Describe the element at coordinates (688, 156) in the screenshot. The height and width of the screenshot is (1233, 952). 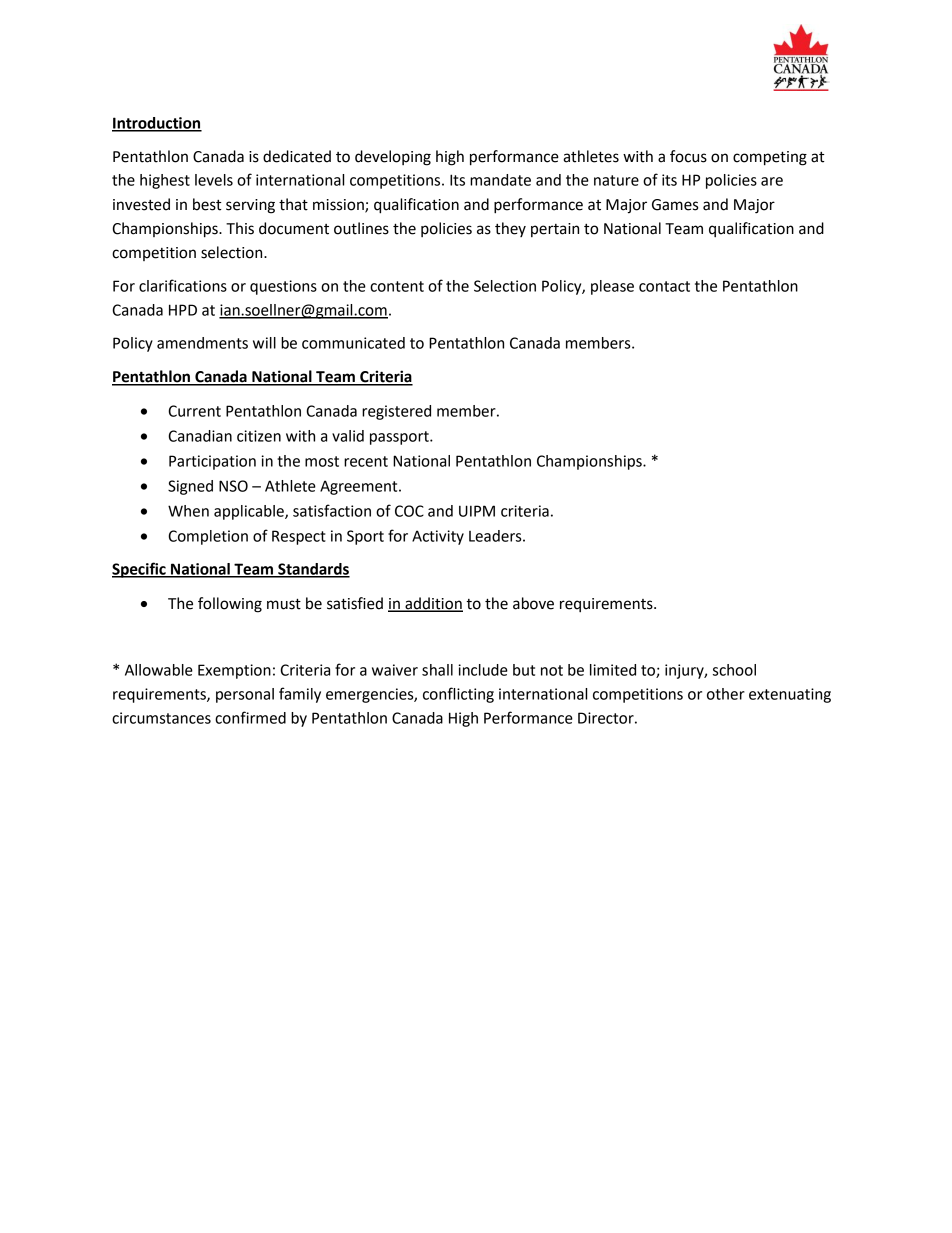
I see `focus` at that location.
